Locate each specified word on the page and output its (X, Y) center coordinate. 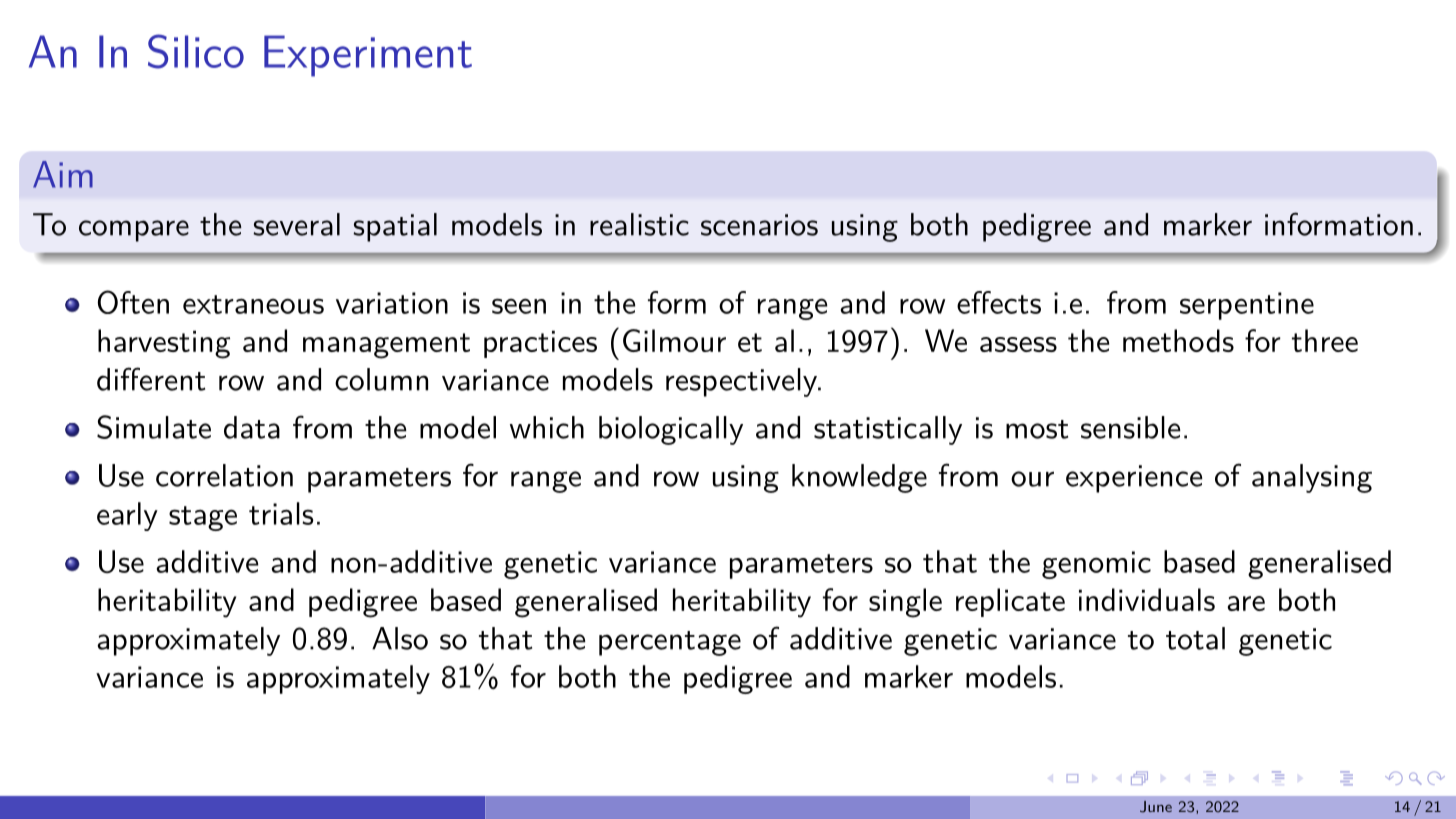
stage (203, 518)
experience (1134, 479)
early (127, 516)
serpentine (1247, 306)
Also (400, 638)
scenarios (759, 225)
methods (1178, 340)
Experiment (368, 56)
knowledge (859, 478)
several (296, 224)
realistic (639, 224)
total (1195, 638)
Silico (196, 51)
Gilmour (674, 340)
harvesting (164, 344)
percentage (670, 643)
